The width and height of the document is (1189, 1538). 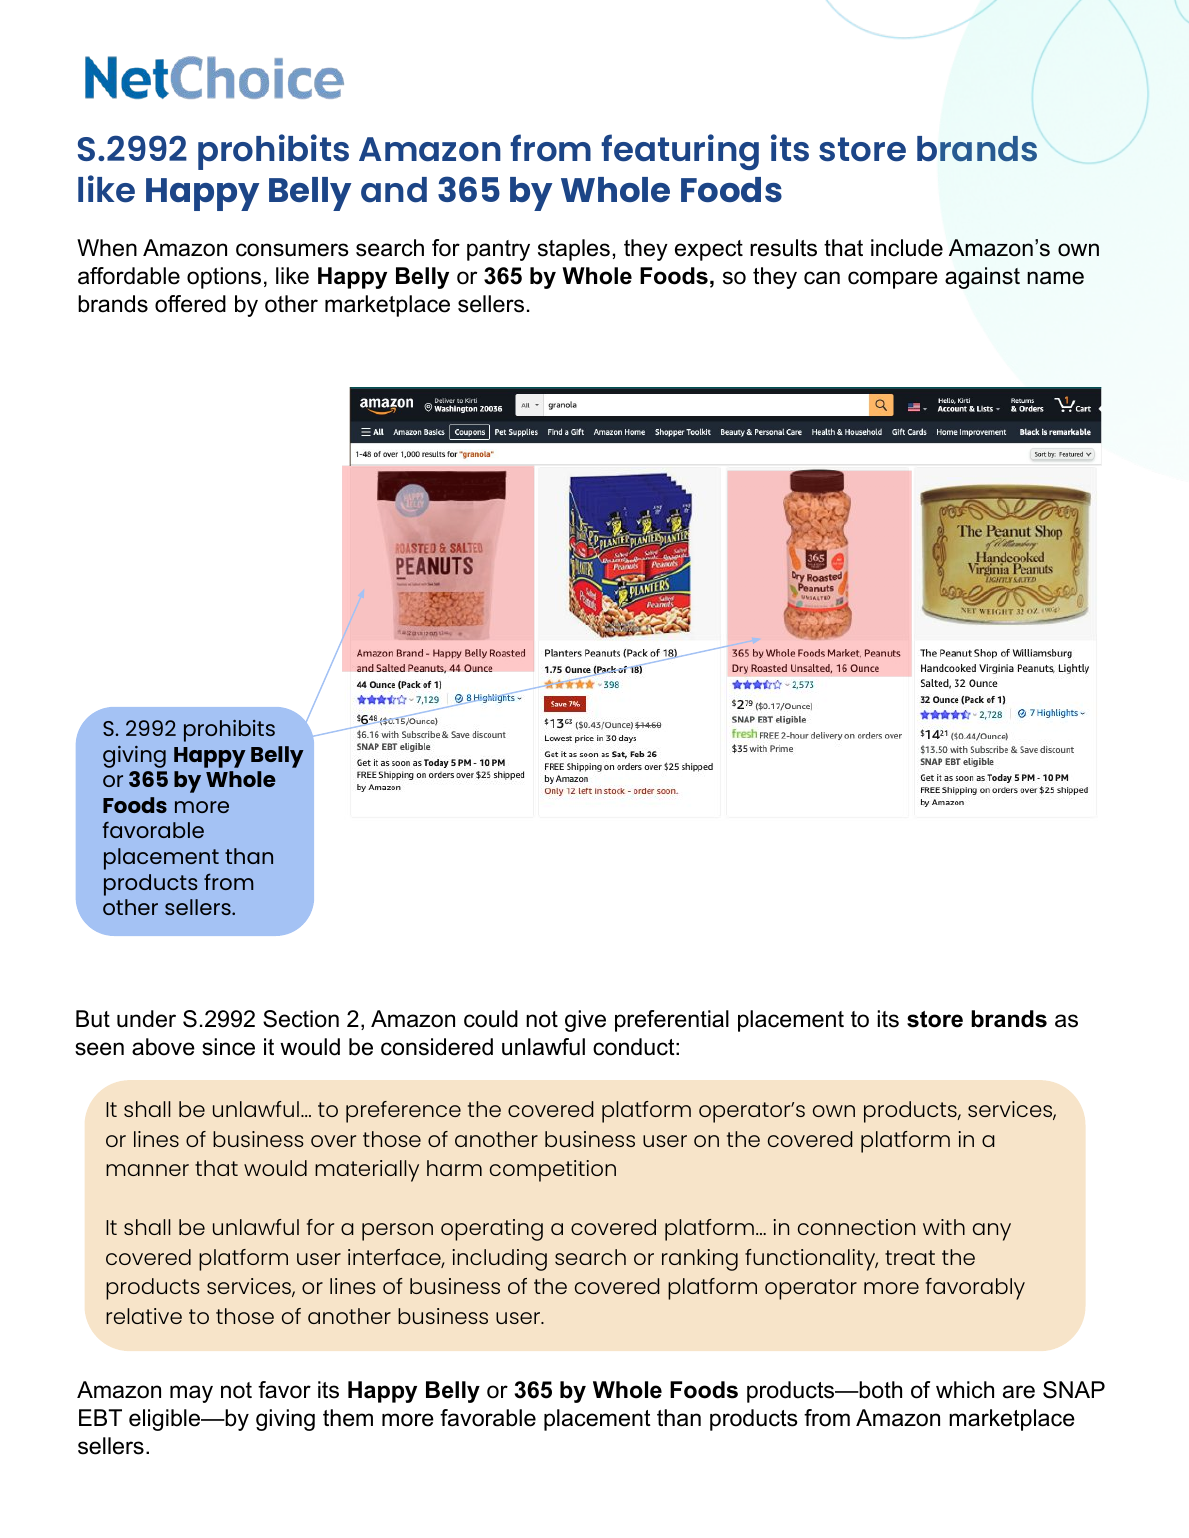 I want to click on staples, so click(x=574, y=250).
